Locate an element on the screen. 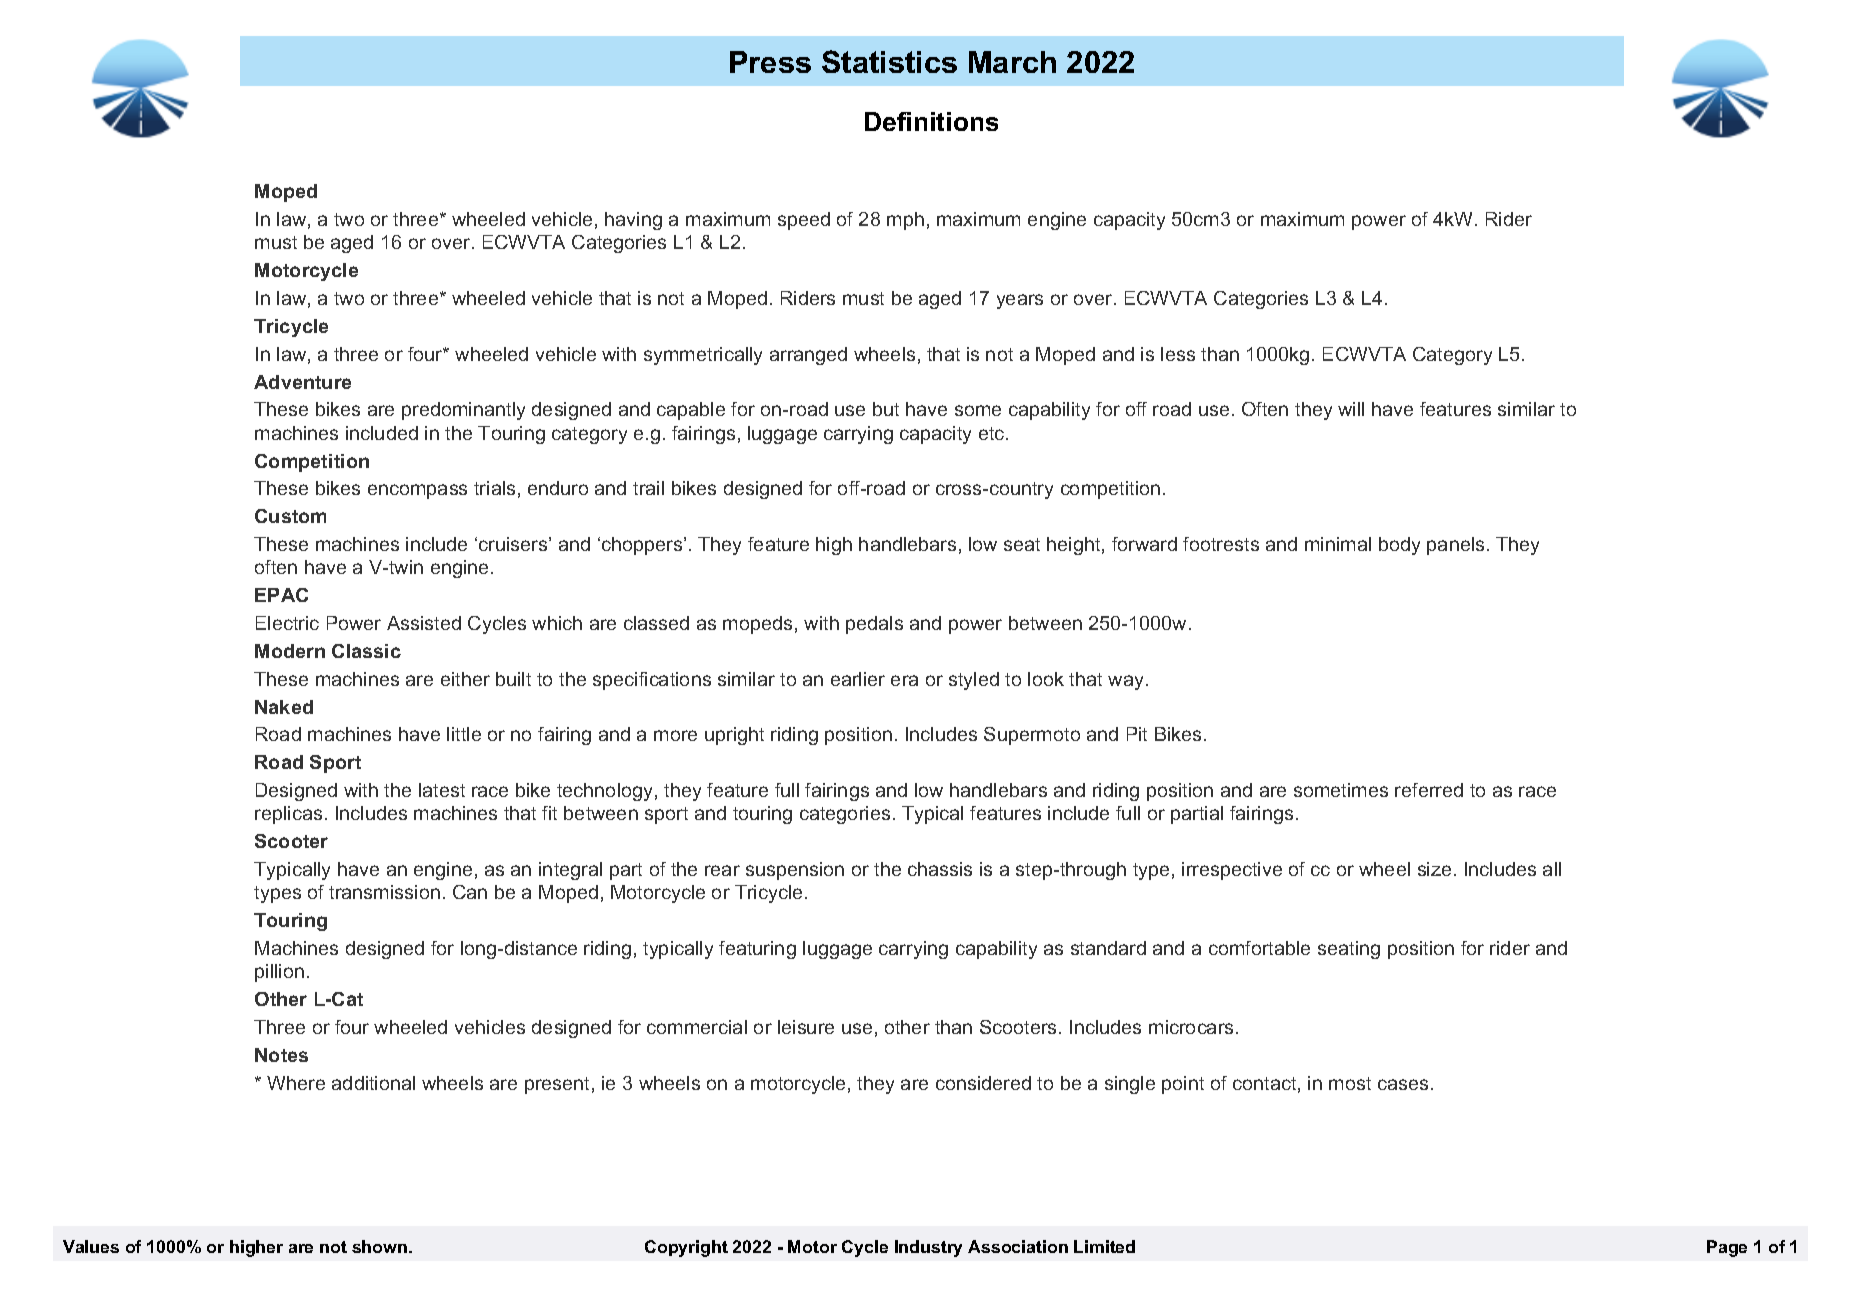 This screenshot has width=1858, height=1314. March is located at coordinates (1012, 62).
